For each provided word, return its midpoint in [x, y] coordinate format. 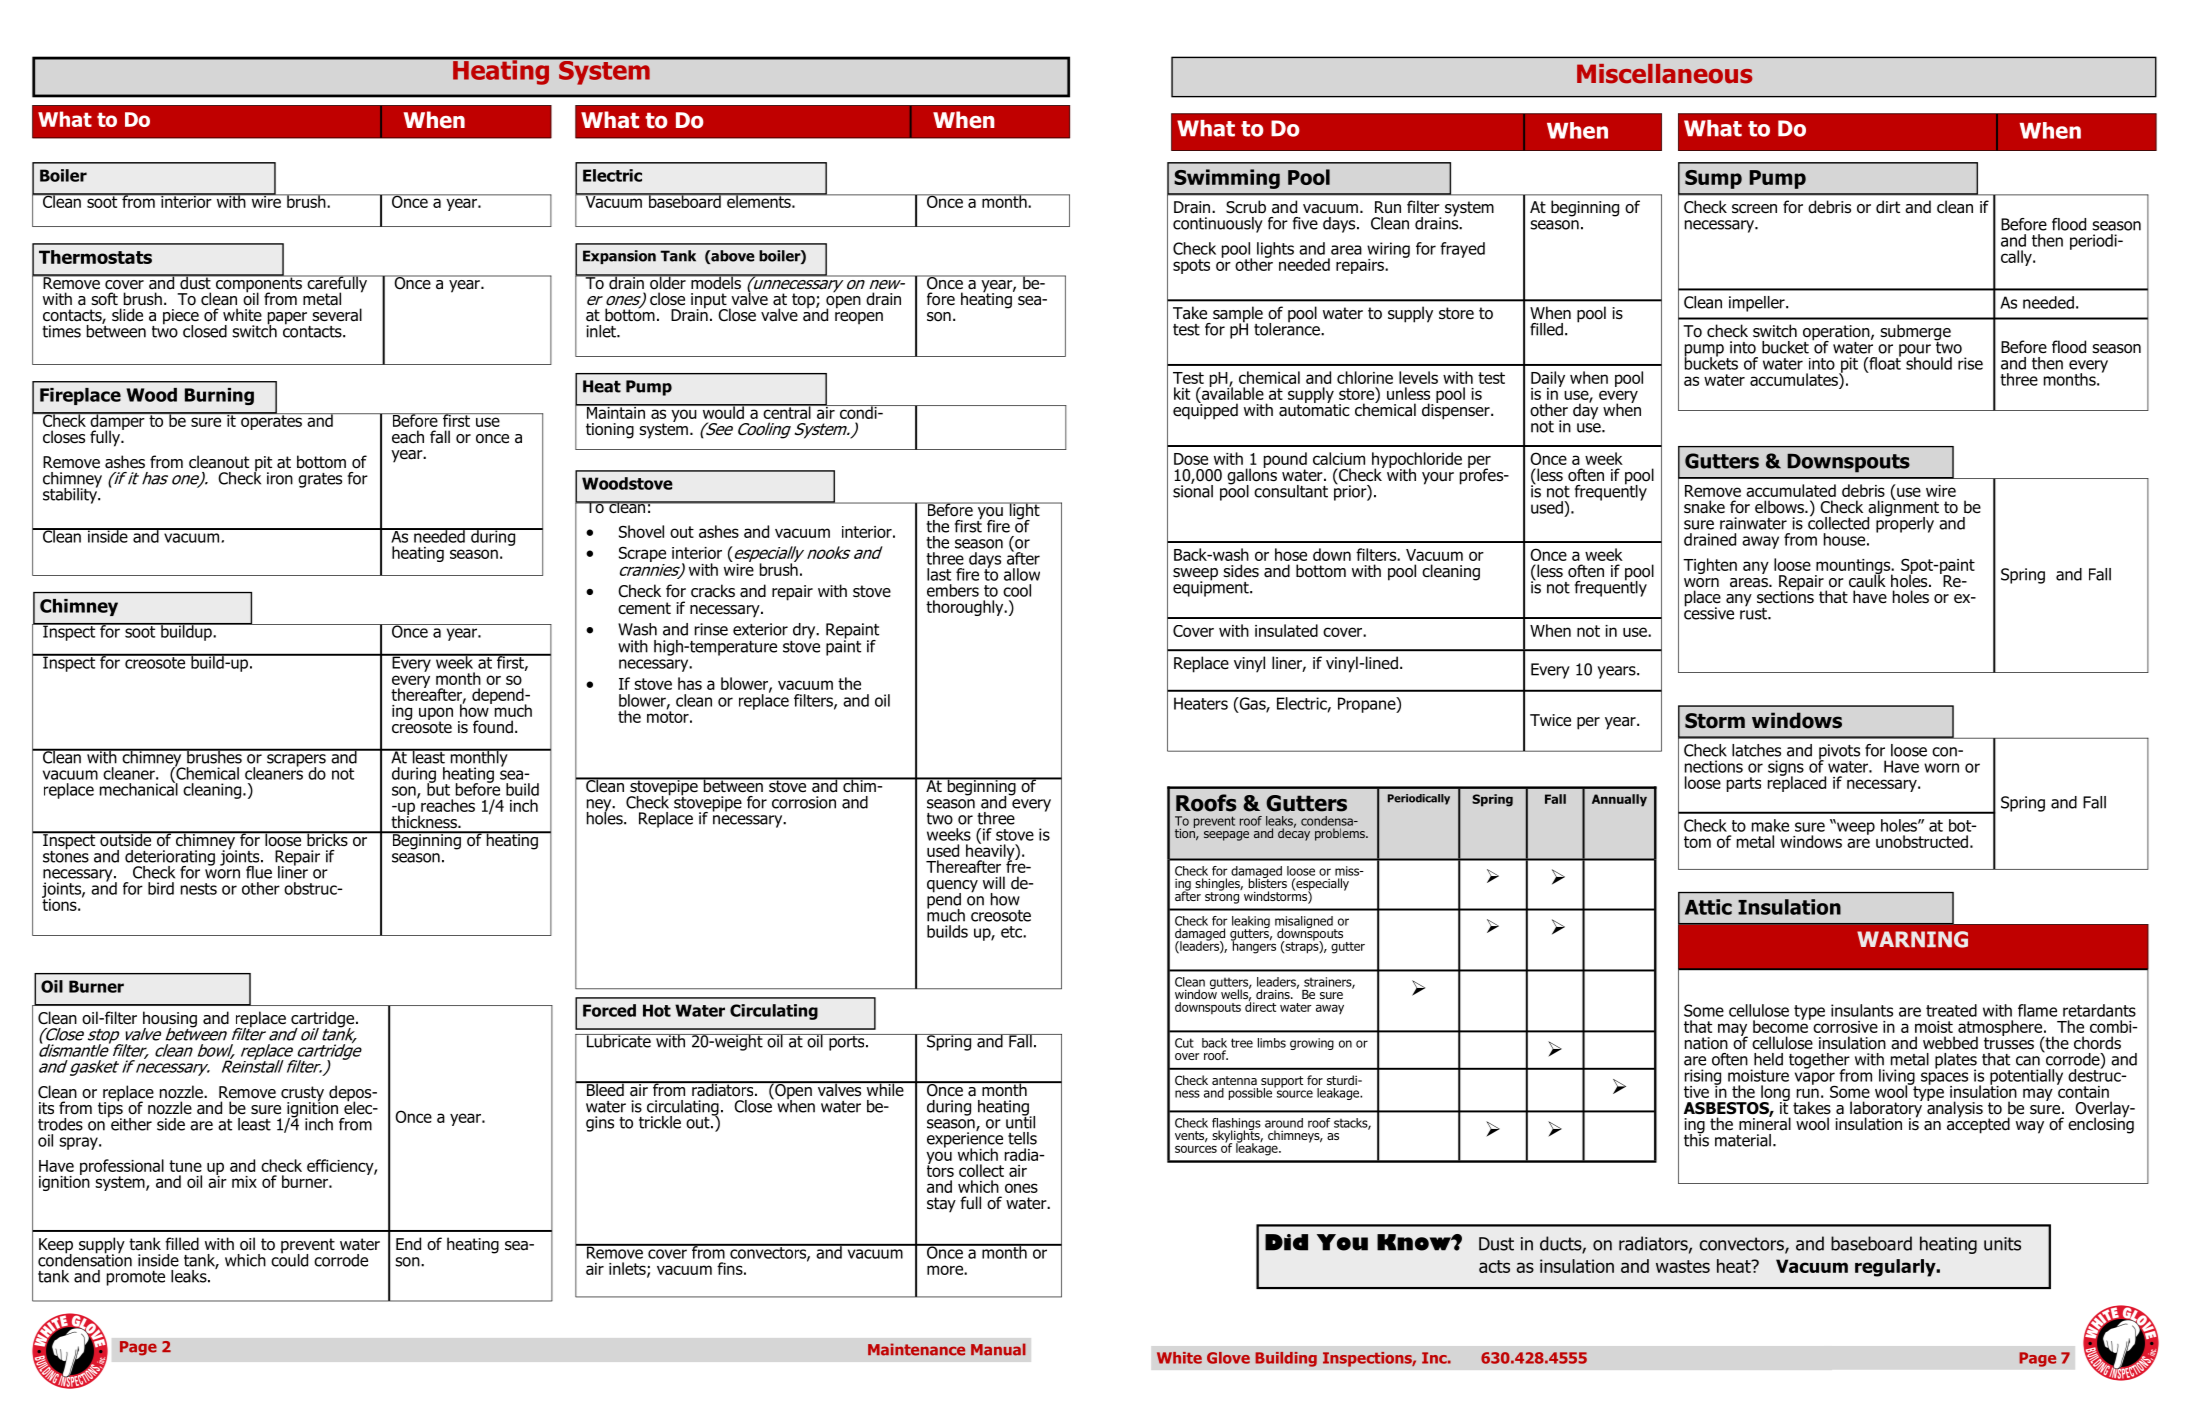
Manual [998, 1349]
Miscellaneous [1664, 74]
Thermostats [95, 257]
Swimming [1227, 179]
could [289, 1259]
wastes [1683, 1266]
